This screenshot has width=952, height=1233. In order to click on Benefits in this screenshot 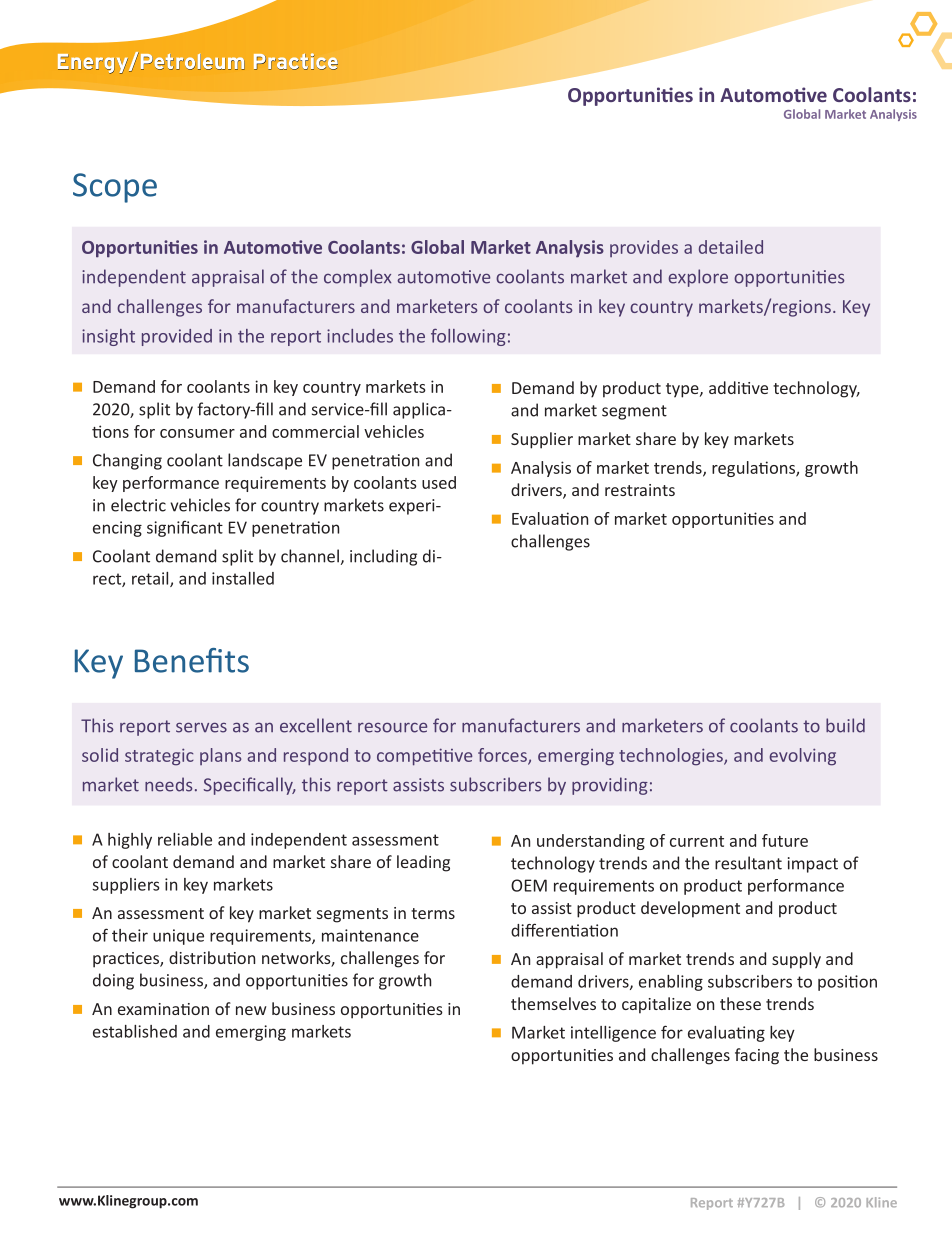, I will do `click(192, 660)`.
